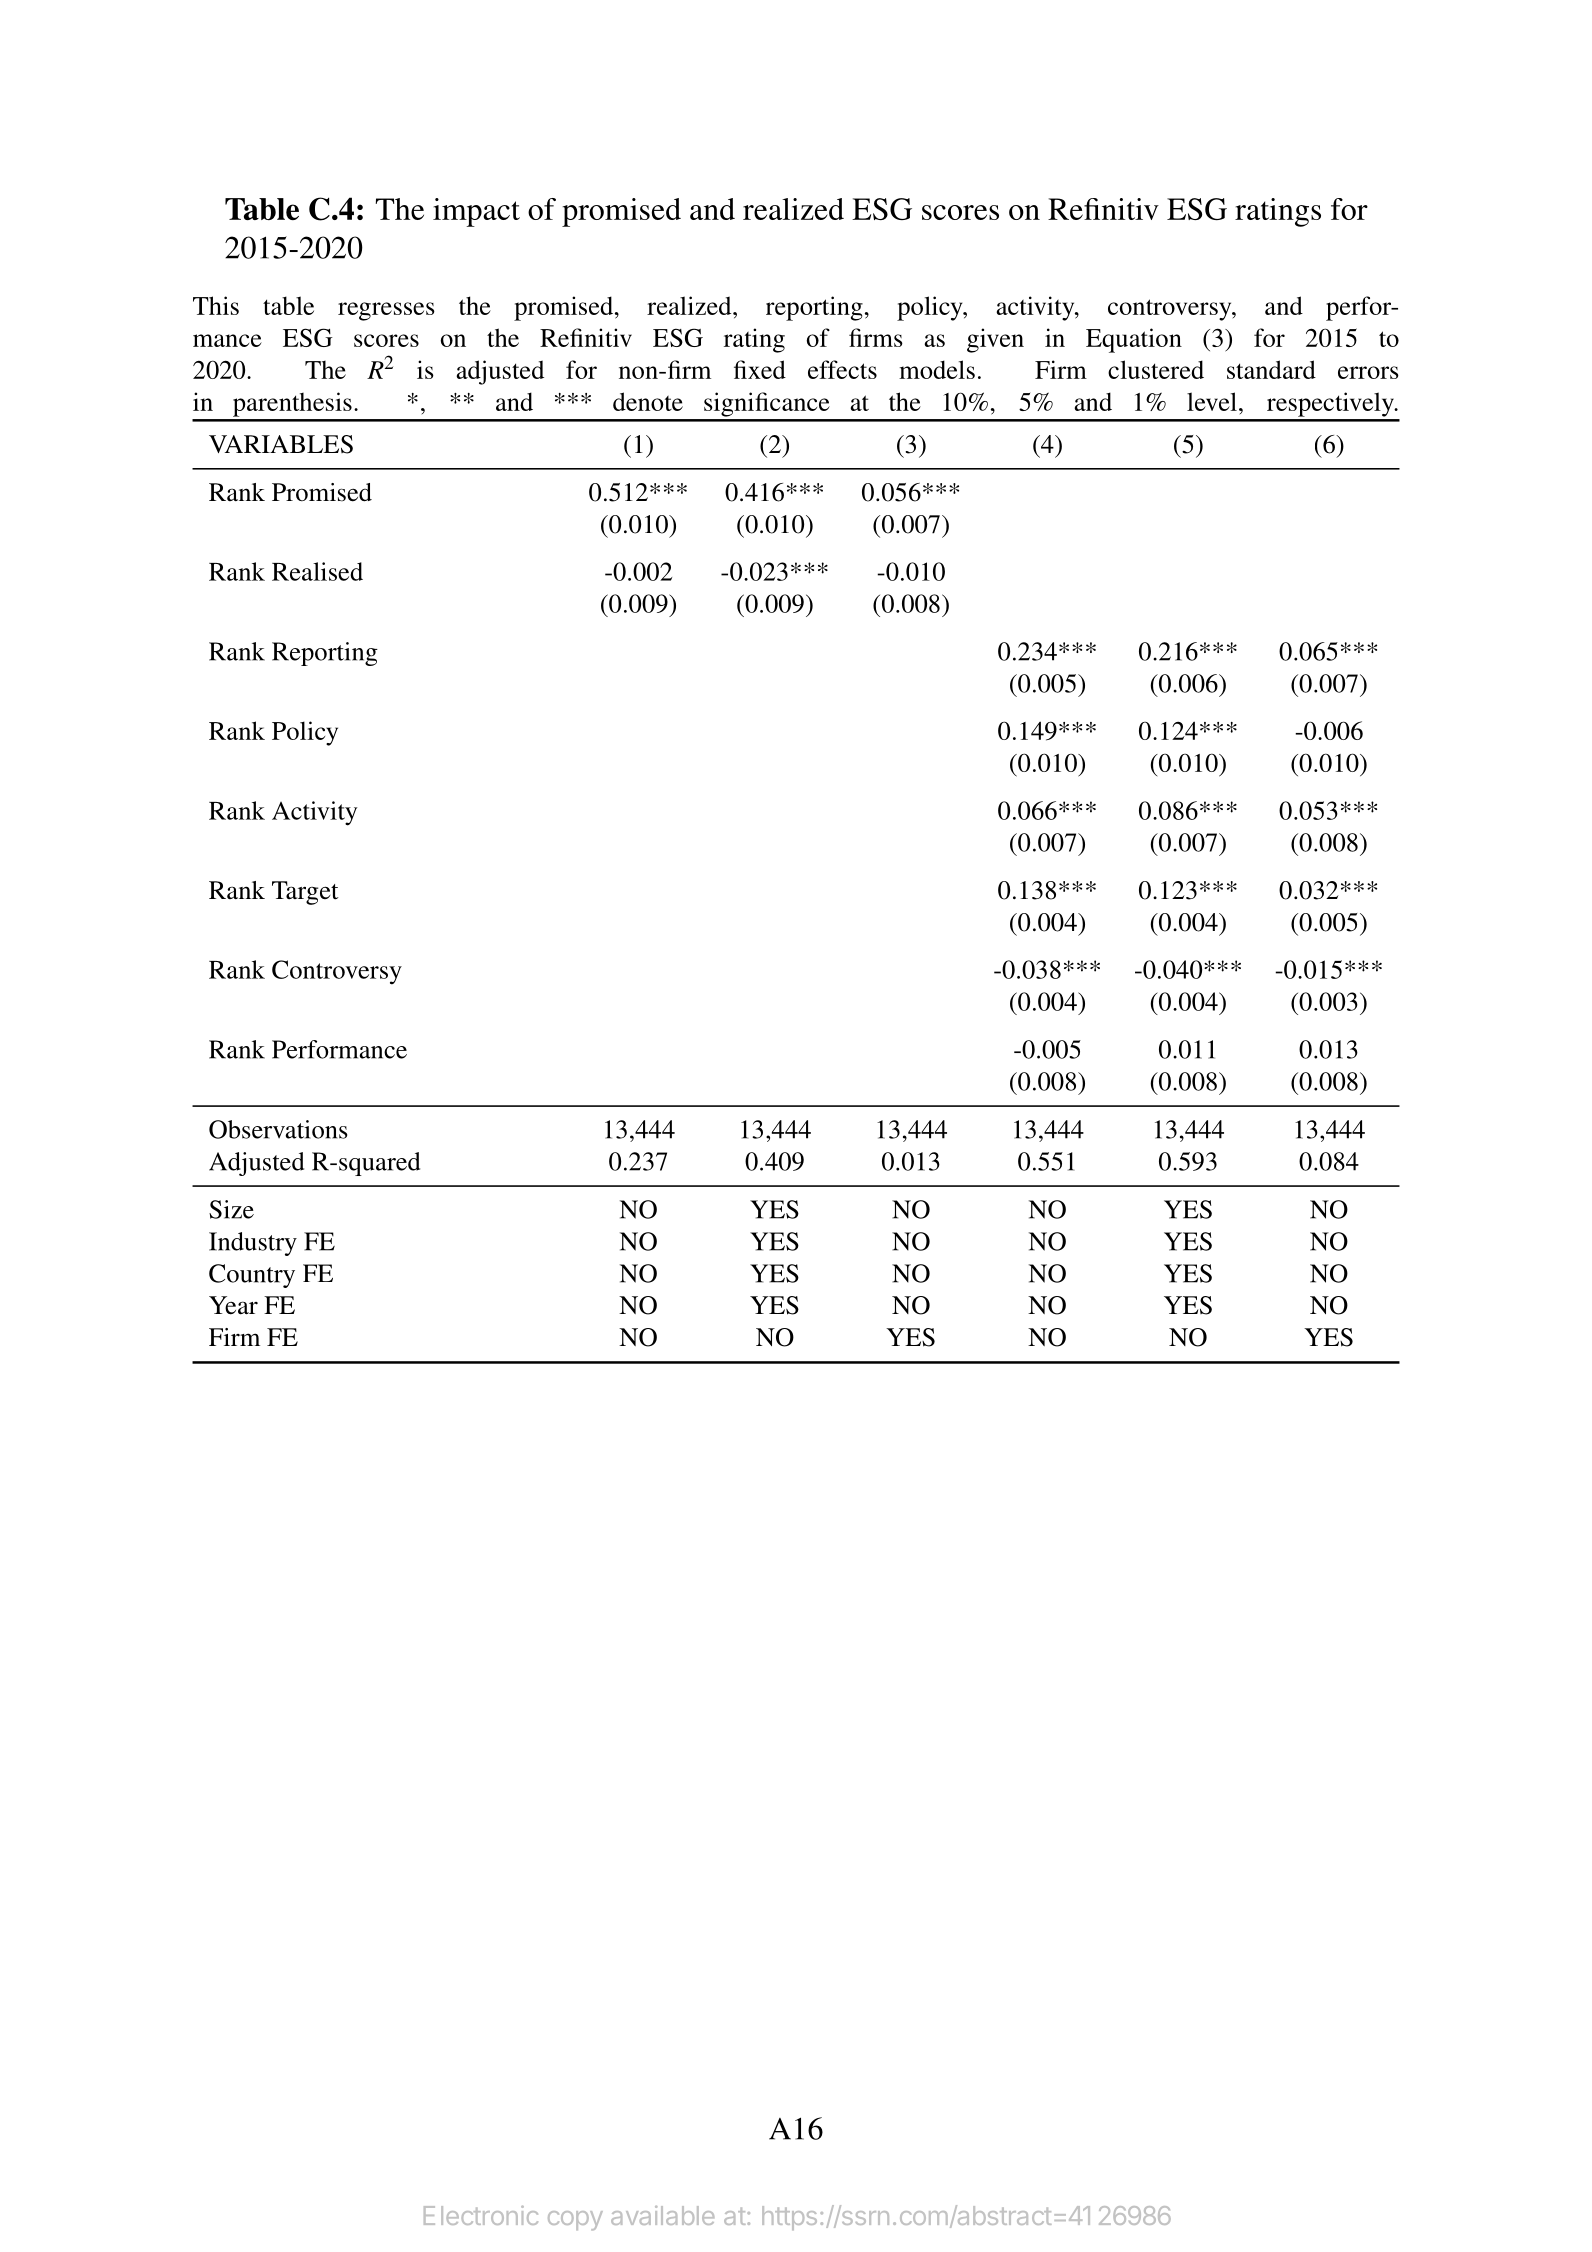 The image size is (1592, 2252). Describe the element at coordinates (253, 1244) in the document. I see `Industry` at that location.
